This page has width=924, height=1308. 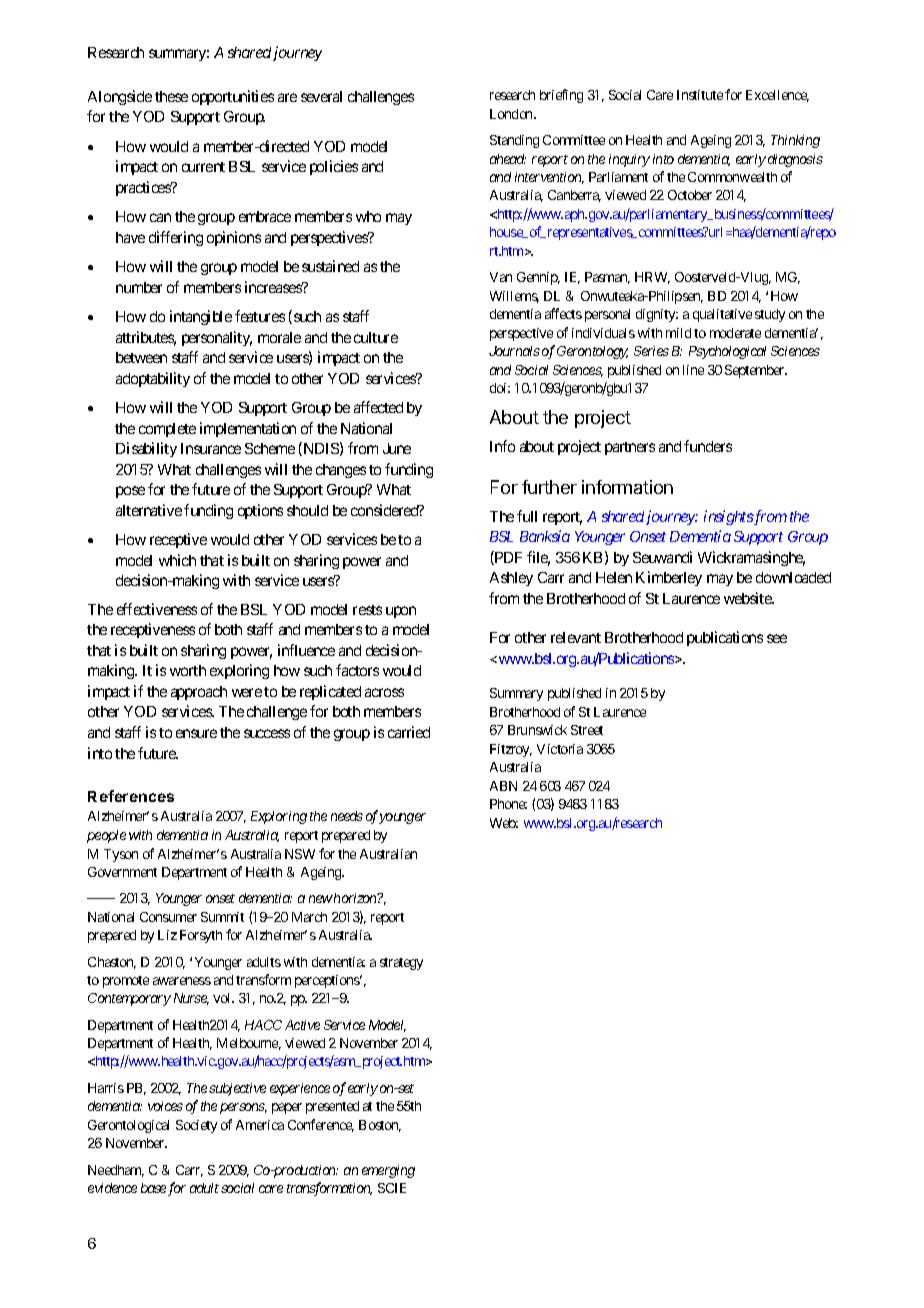 I want to click on Society, so click(x=196, y=1126).
